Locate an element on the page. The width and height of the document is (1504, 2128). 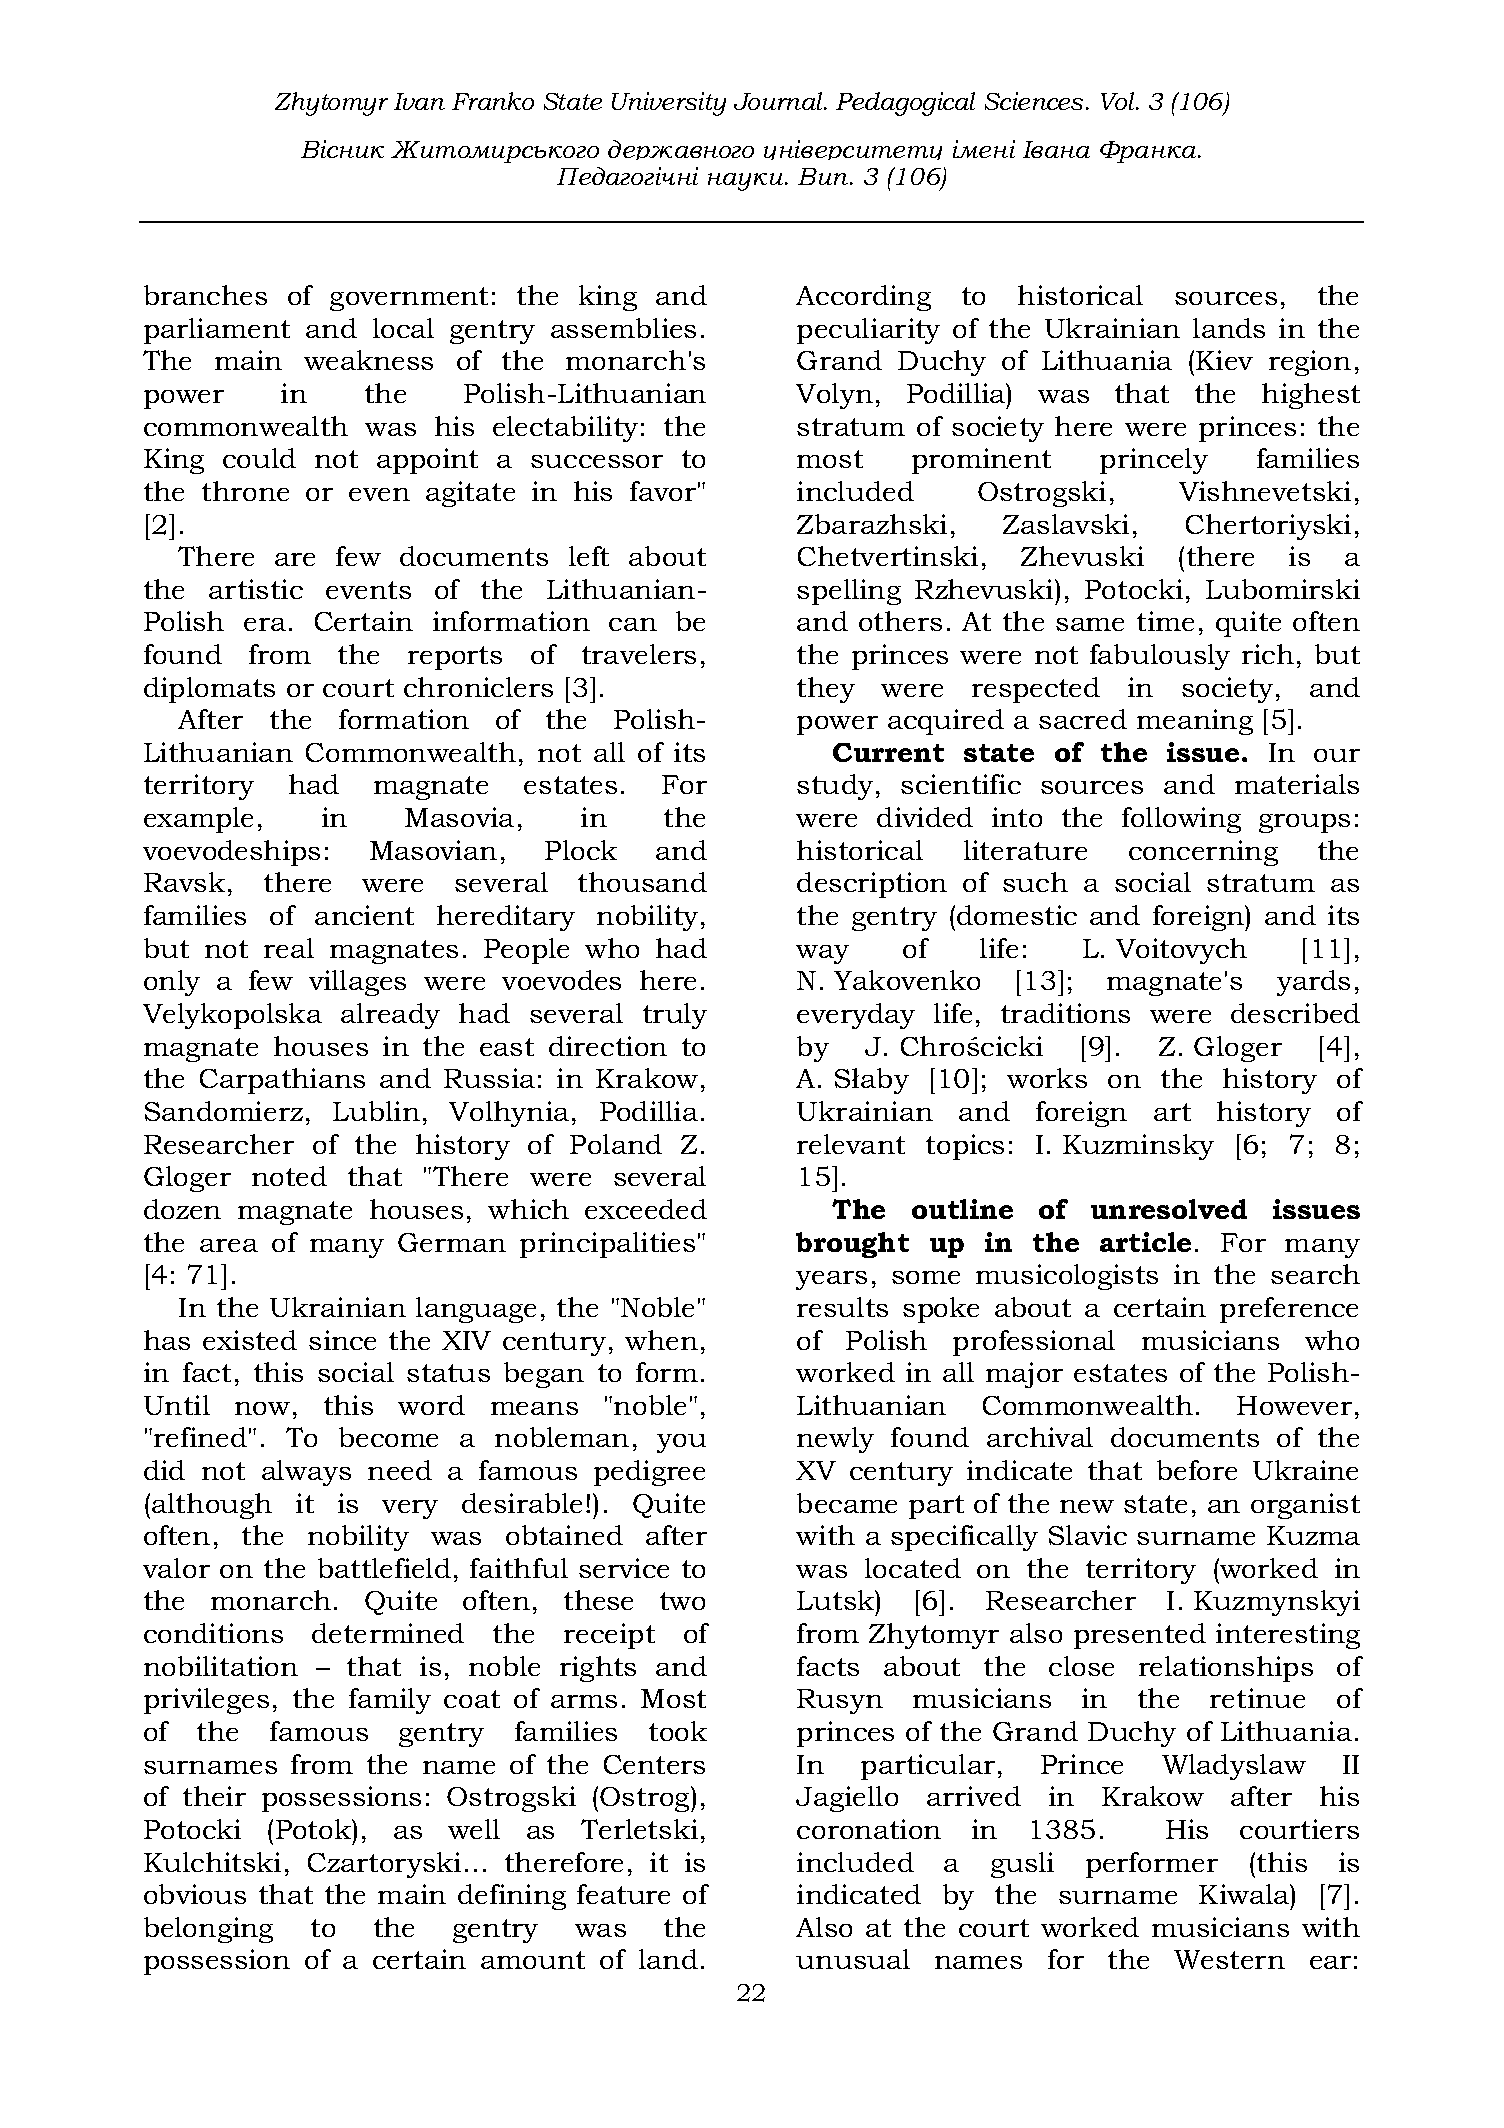
truly is located at coordinates (675, 1016).
